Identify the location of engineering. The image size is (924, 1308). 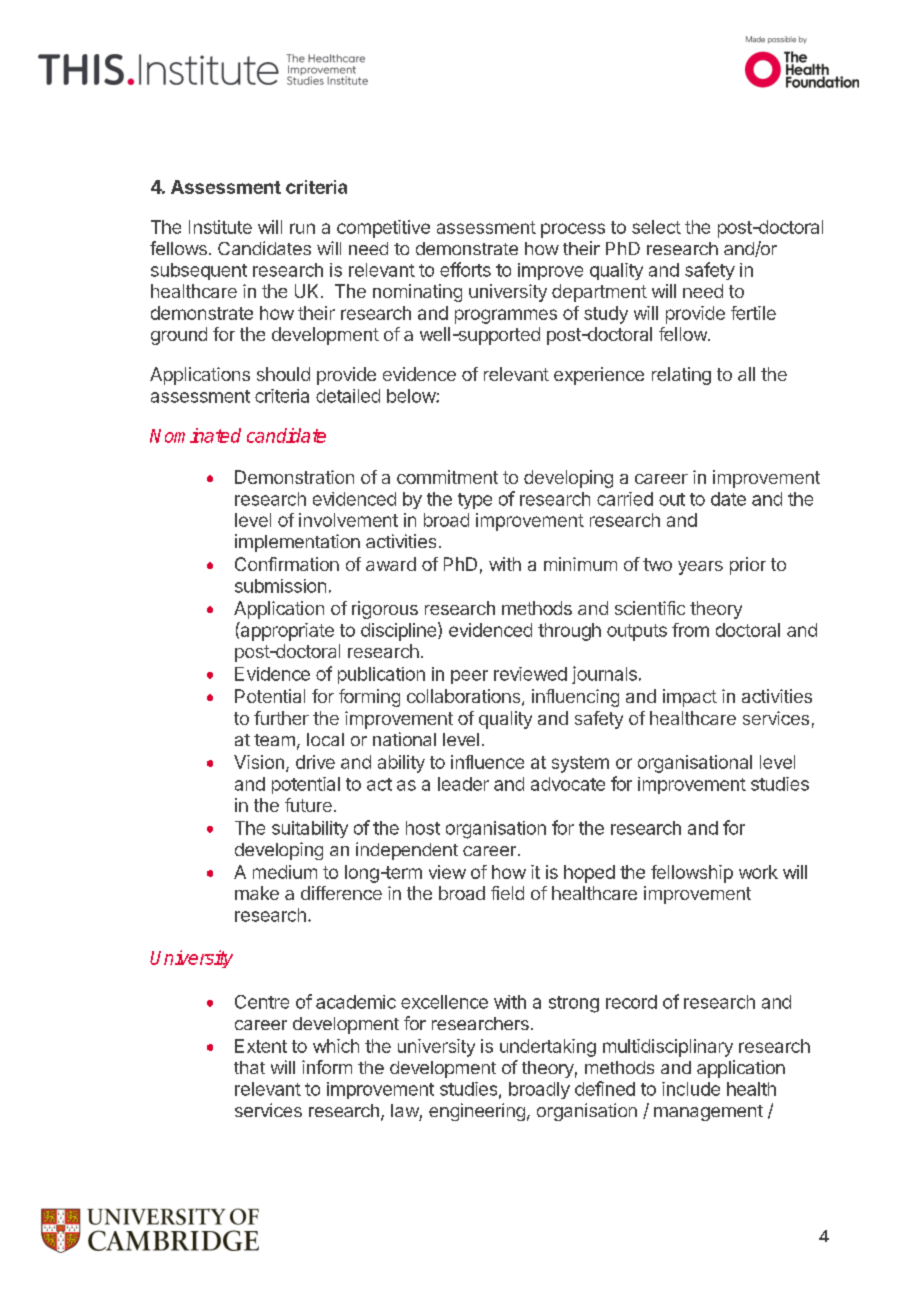
(477, 1112).
